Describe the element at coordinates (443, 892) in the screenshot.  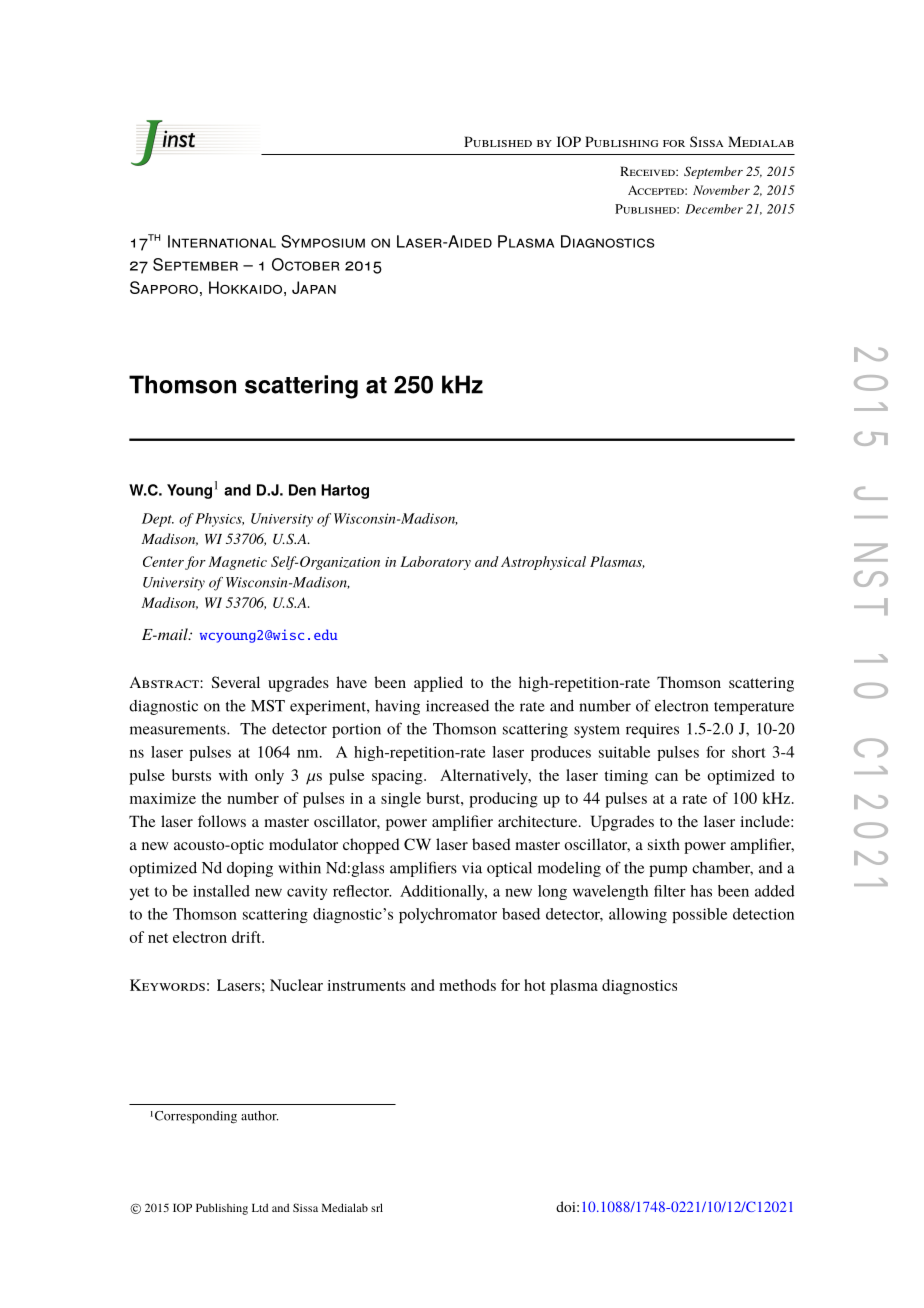
I see `Additionally` at that location.
